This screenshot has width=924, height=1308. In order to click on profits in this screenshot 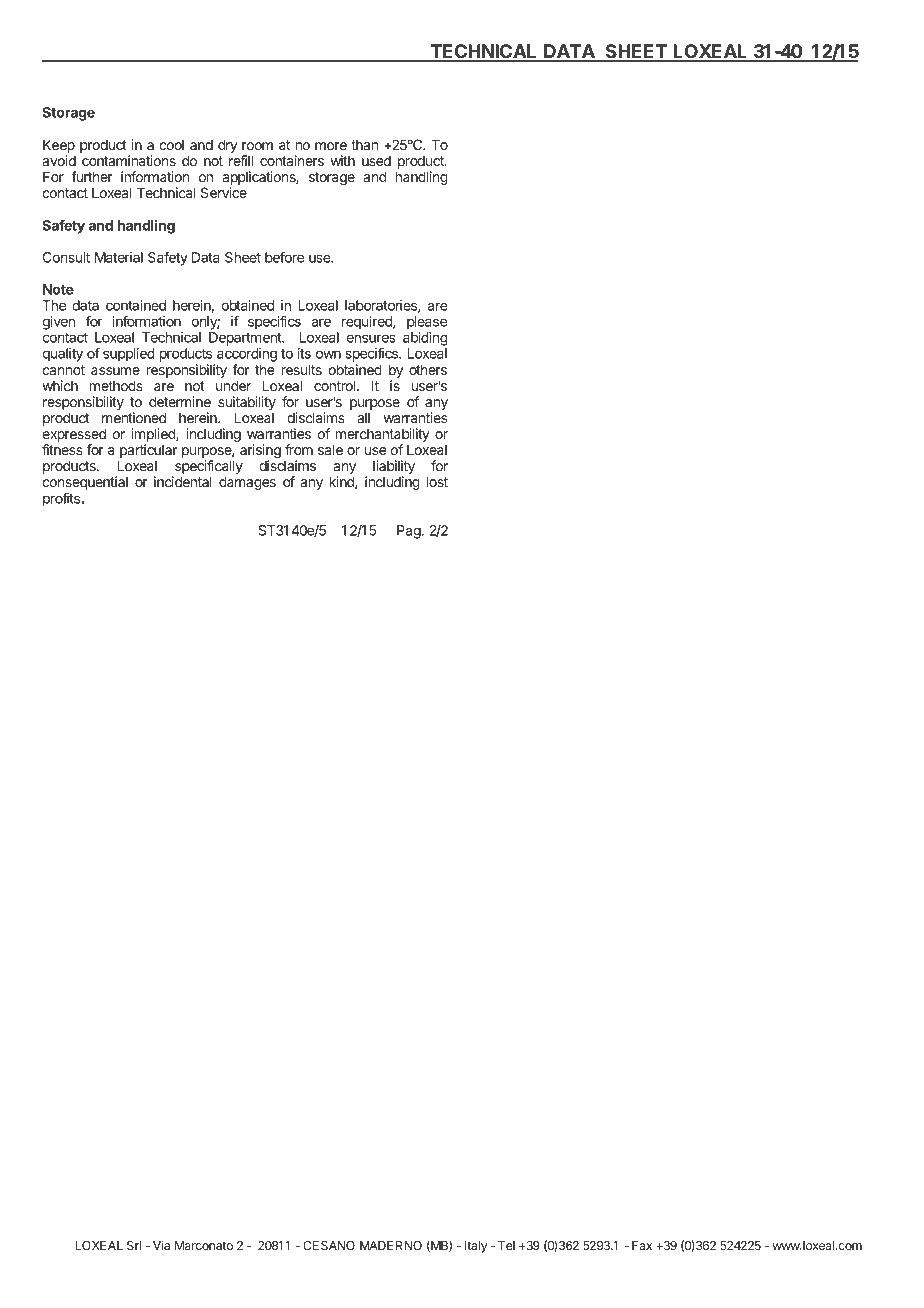, I will do `click(62, 499)`.
